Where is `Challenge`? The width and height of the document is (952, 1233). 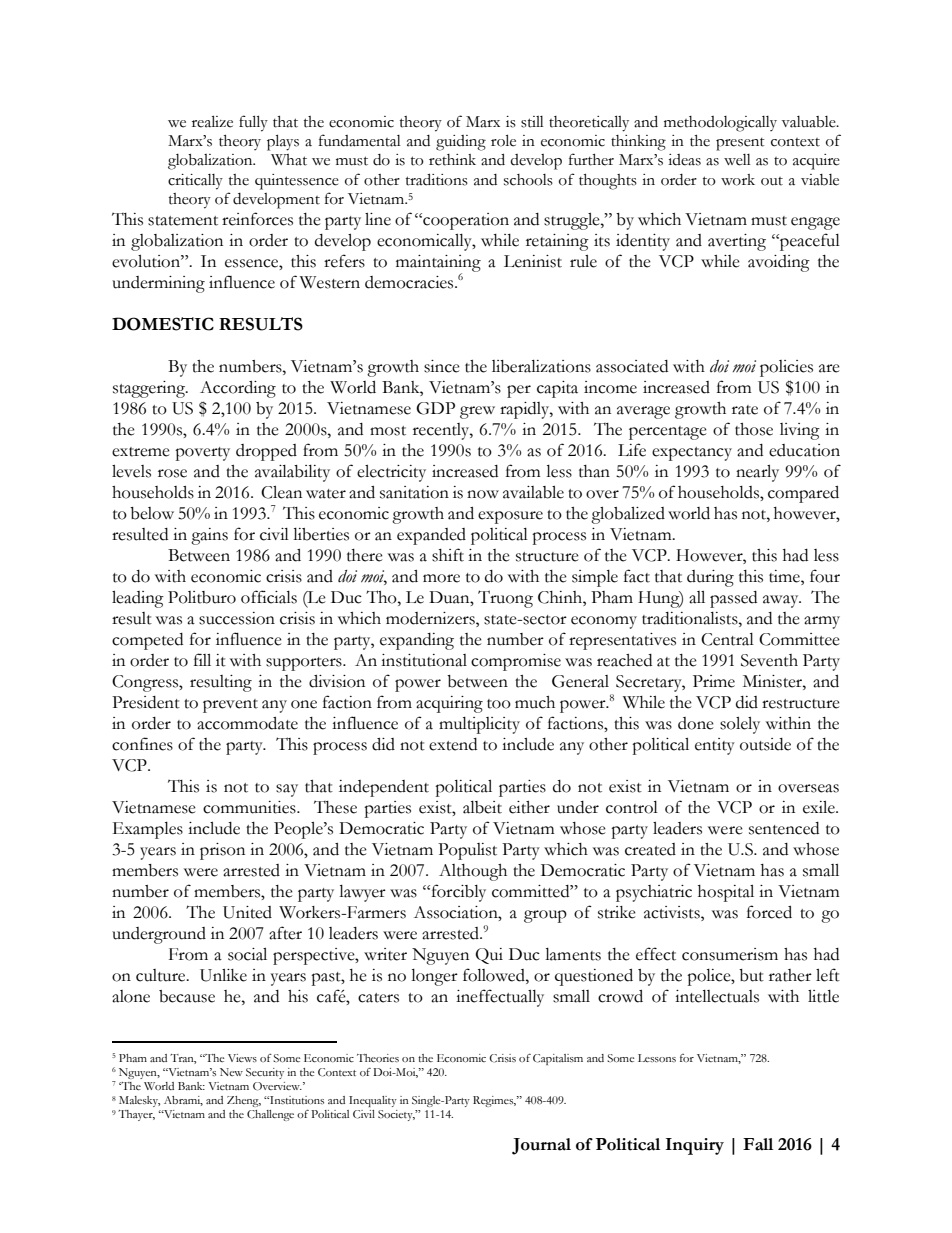
Challenge is located at coordinates (270, 1115).
